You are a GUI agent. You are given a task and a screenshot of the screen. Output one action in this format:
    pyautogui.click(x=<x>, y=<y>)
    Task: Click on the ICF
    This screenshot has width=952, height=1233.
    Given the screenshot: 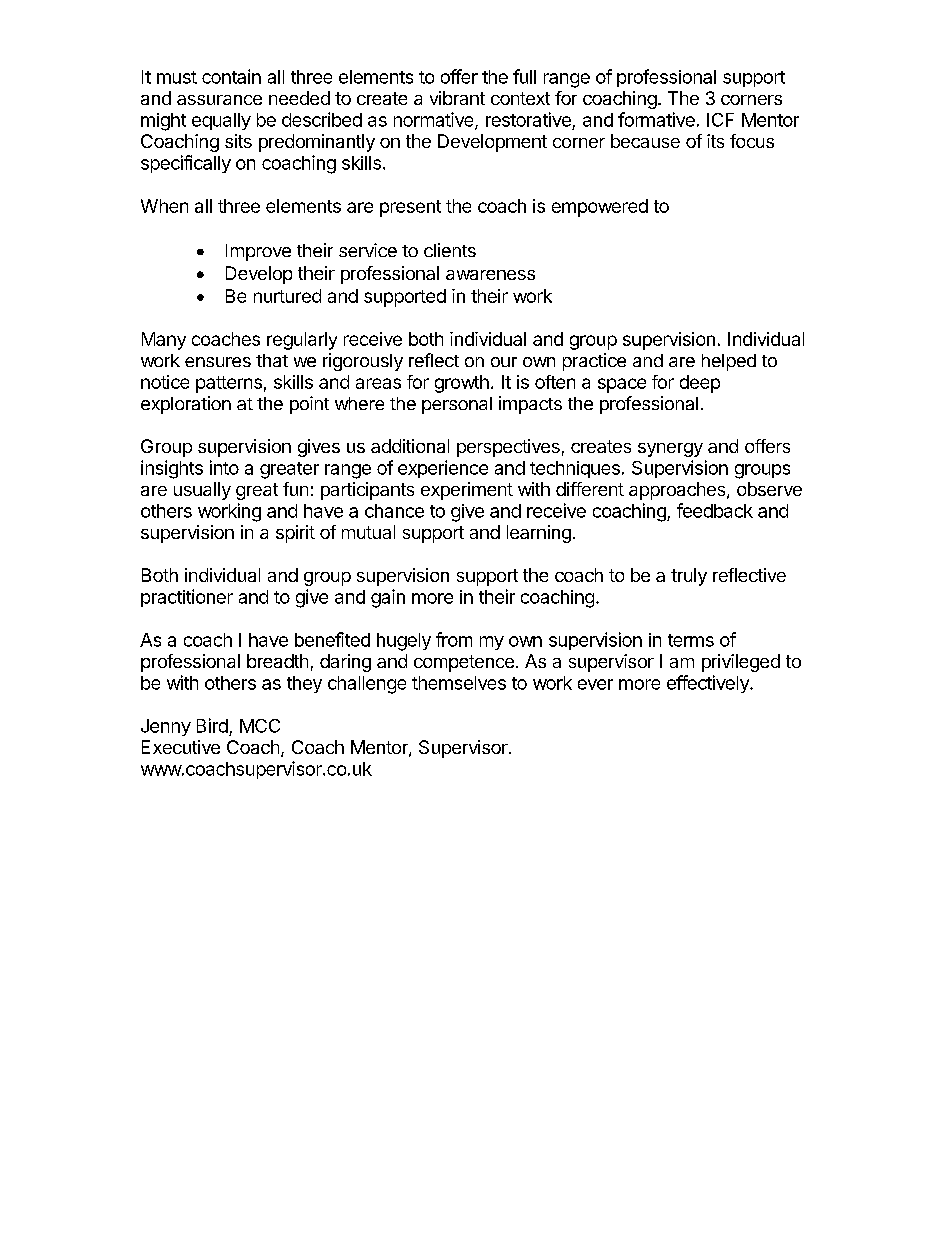 What is the action you would take?
    pyautogui.click(x=720, y=120)
